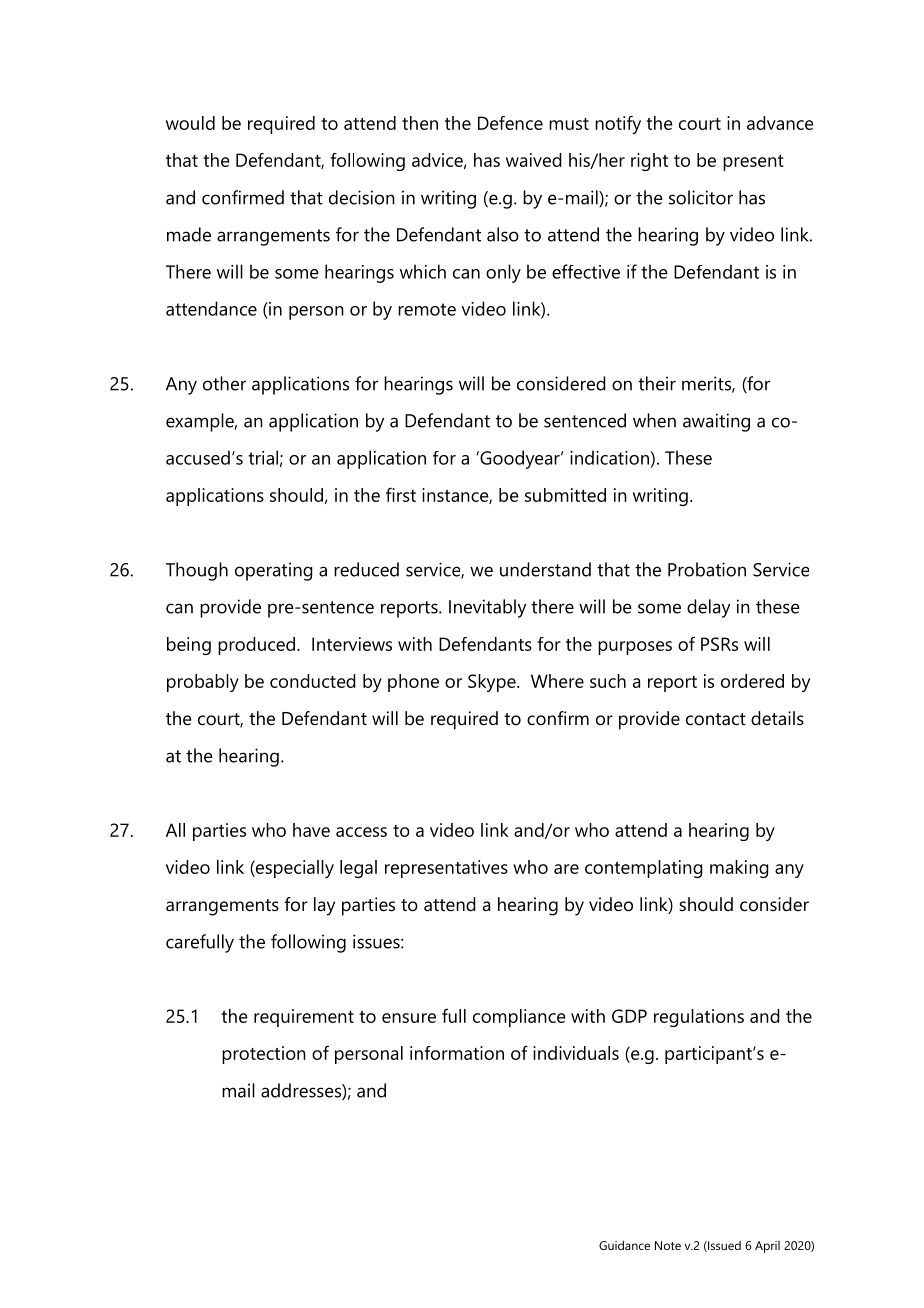 The width and height of the image is (924, 1308). What do you see at coordinates (256, 646) in the image?
I see `produced` at bounding box center [256, 646].
